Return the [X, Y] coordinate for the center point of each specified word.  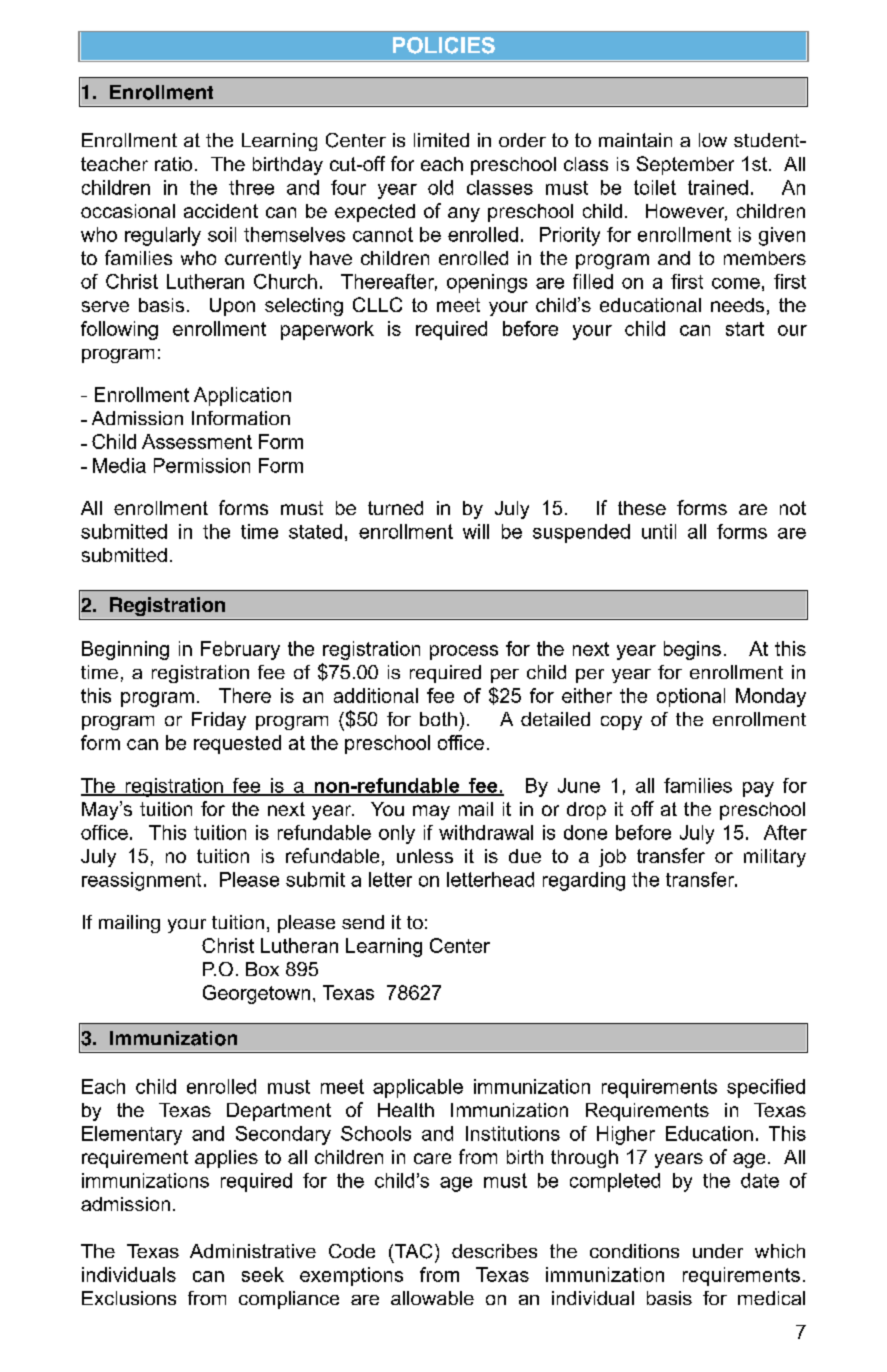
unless [425, 856]
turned [395, 508]
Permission [202, 465]
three [251, 187]
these [642, 508]
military [775, 858]
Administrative [253, 1251]
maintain [635, 140]
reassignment [141, 881]
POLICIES [444, 45]
